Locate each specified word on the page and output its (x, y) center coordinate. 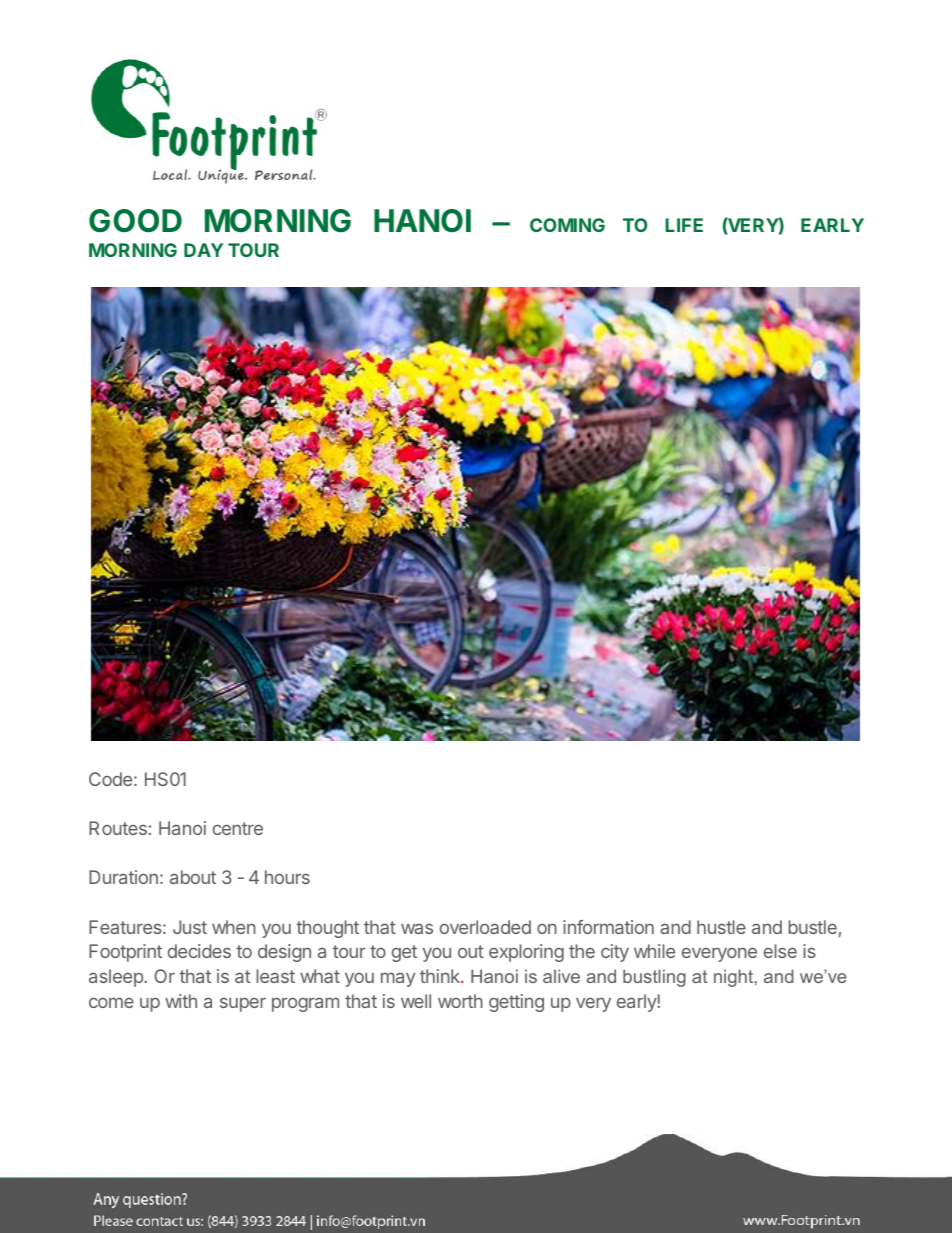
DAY (203, 250)
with (181, 1001)
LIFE (684, 225)
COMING (567, 225)
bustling (654, 978)
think (441, 976)
